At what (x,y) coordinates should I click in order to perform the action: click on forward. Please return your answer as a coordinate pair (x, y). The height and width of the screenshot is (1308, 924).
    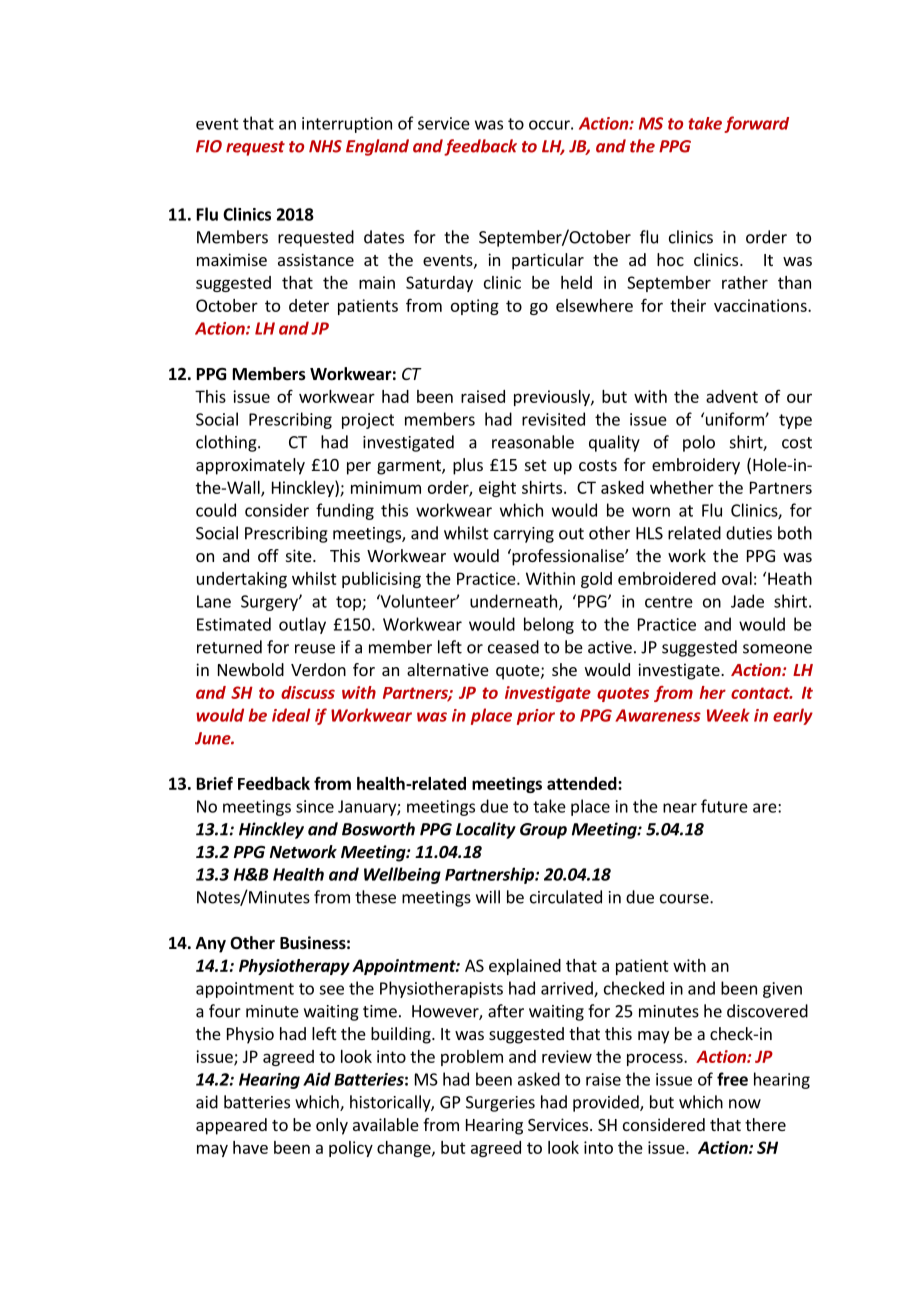
    Looking at the image, I should click on (756, 124).
